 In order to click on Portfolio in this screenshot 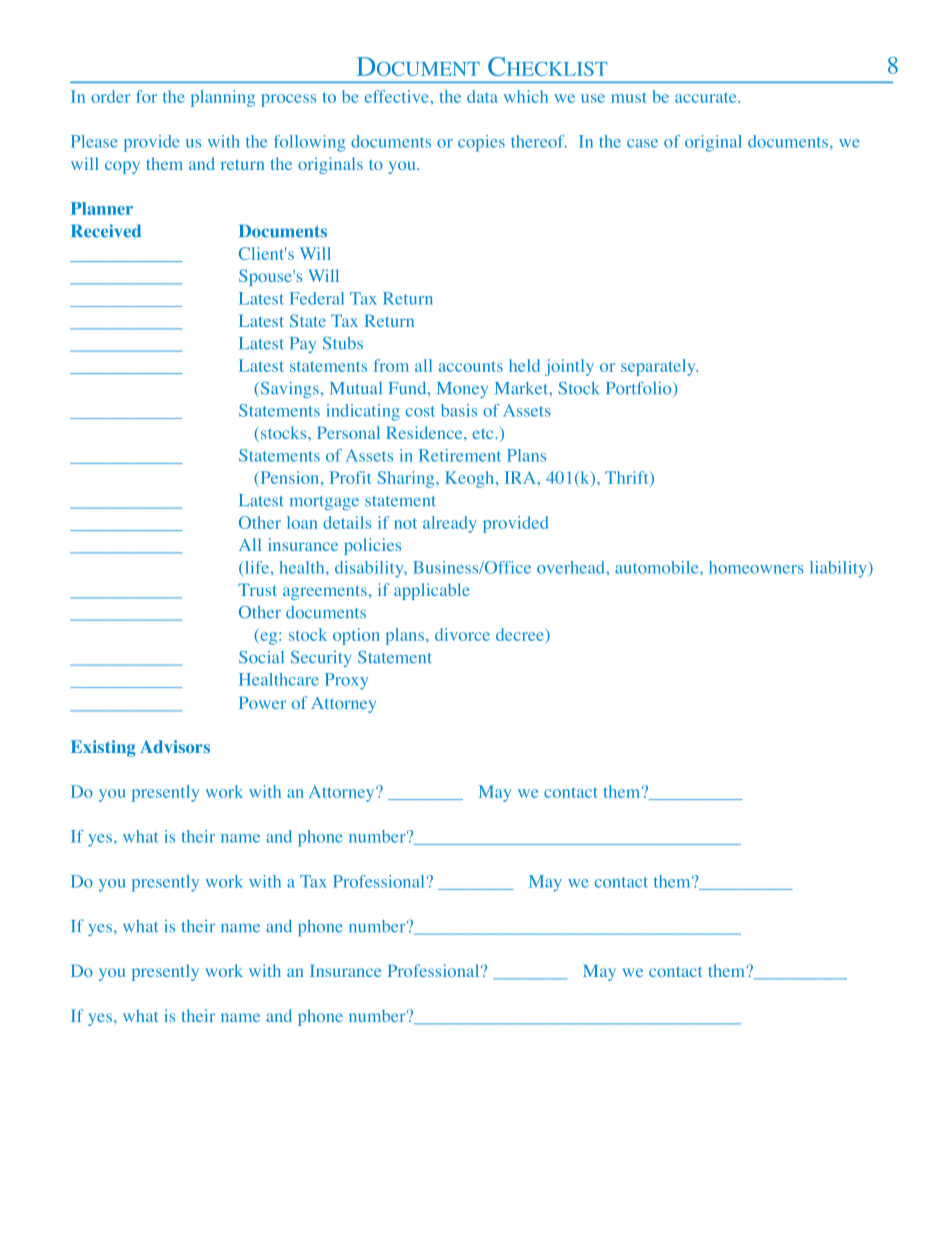, I will do `click(640, 389)`.
